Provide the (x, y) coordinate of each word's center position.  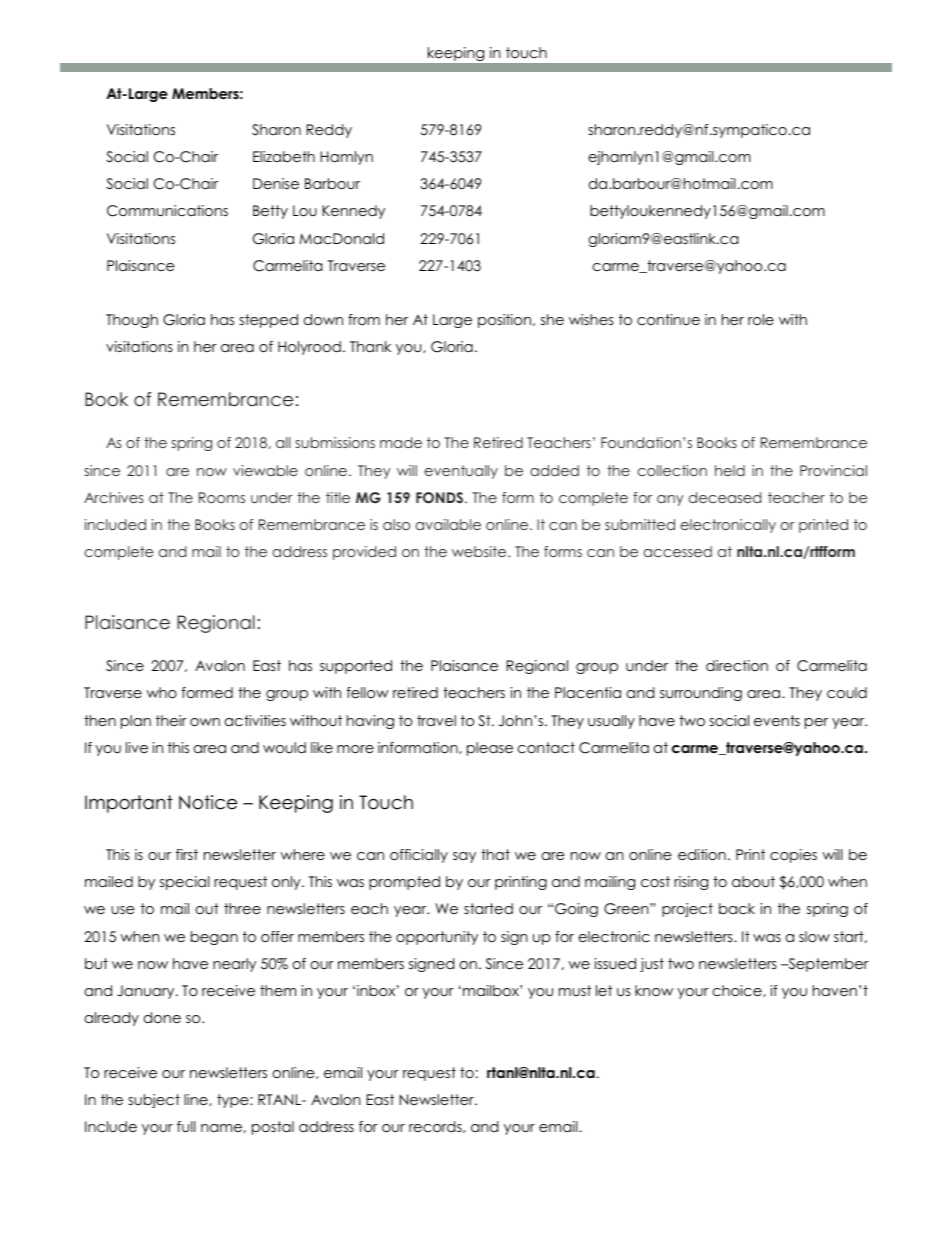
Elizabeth (284, 156)
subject (154, 1101)
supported (356, 667)
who (161, 692)
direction (737, 665)
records (436, 1127)
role (761, 319)
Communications (167, 211)
